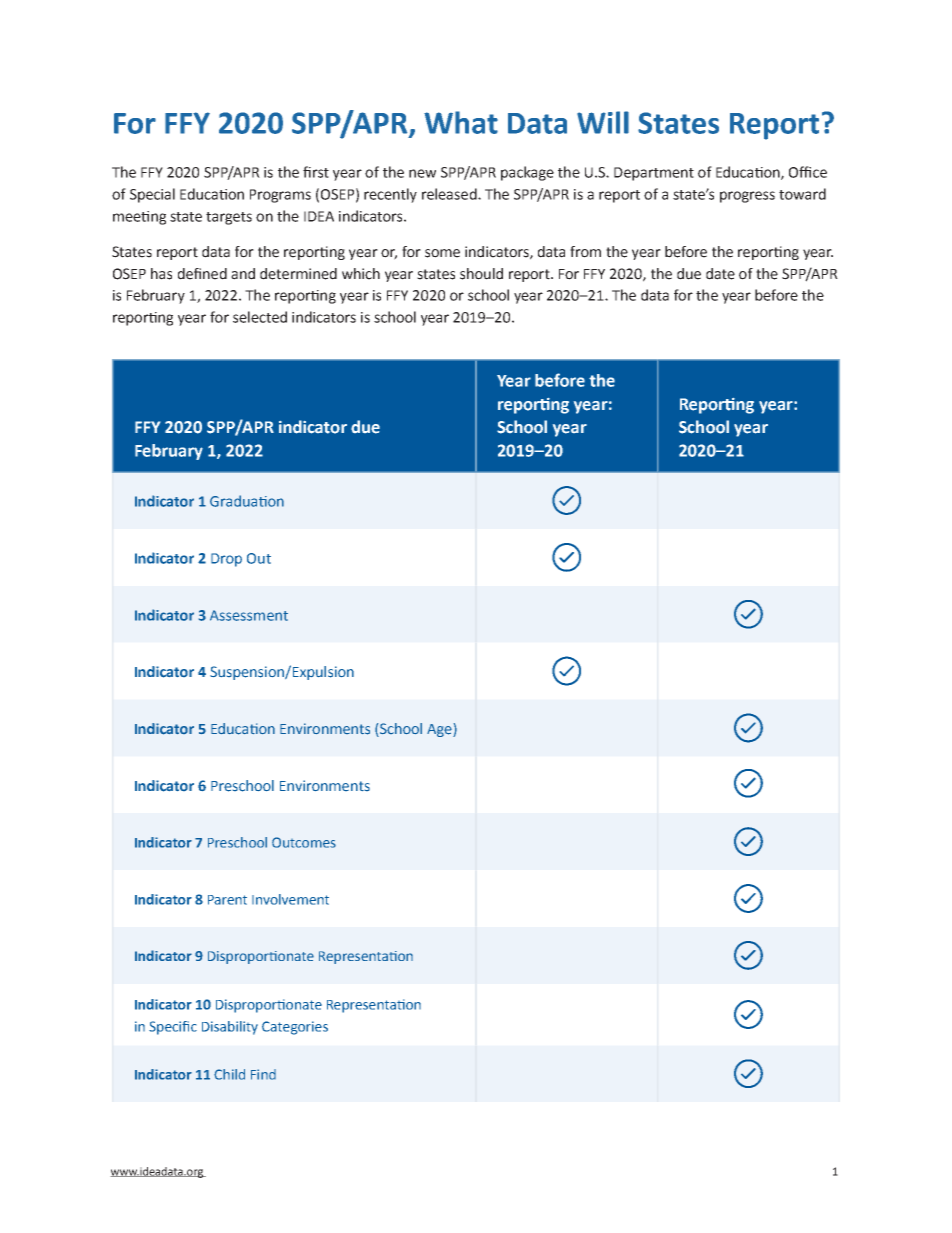 This screenshot has width=952, height=1233. I want to click on progress, so click(747, 197).
